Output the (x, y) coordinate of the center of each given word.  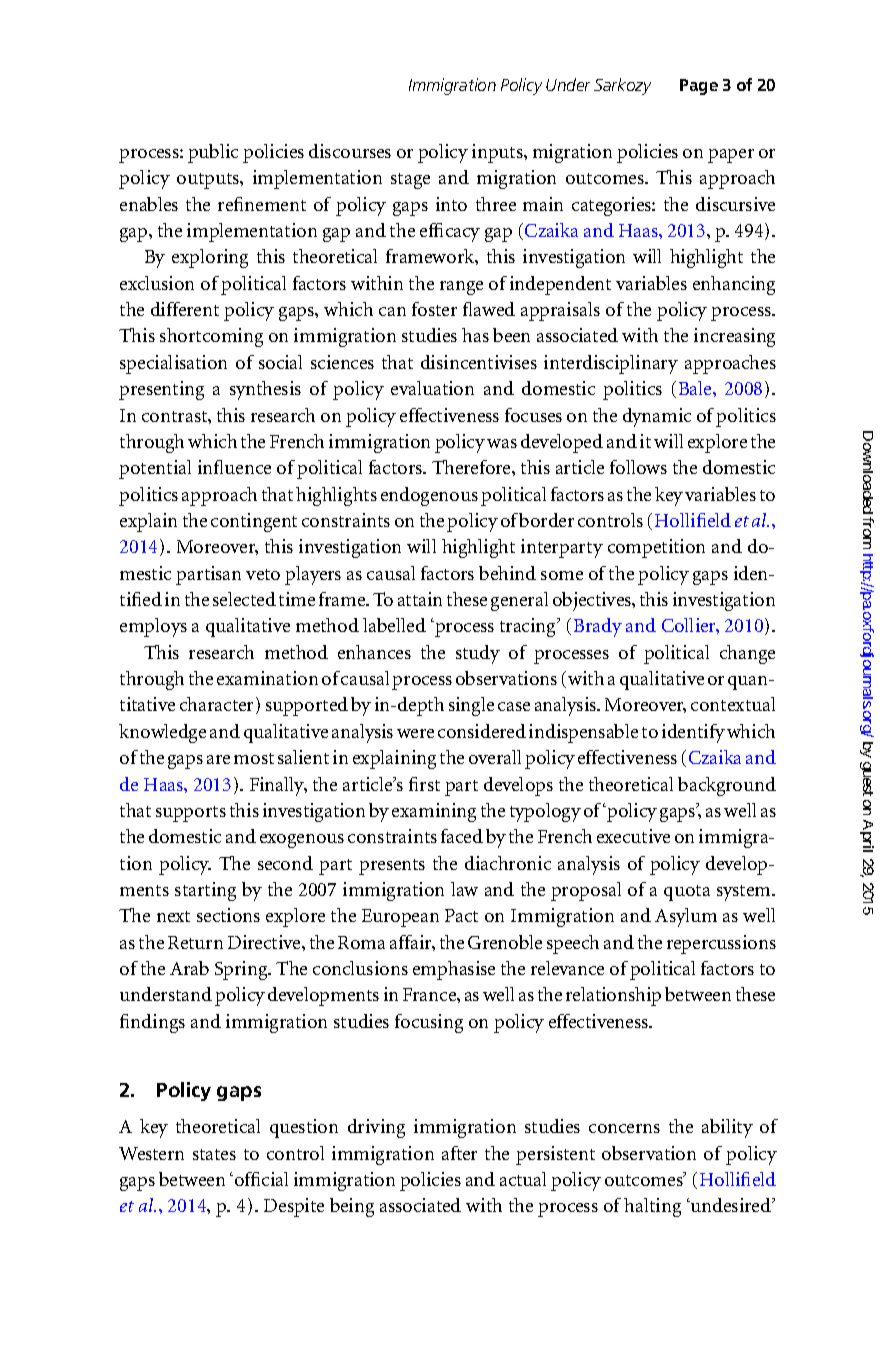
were (415, 733)
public (213, 153)
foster (434, 309)
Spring (242, 970)
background (727, 786)
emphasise (454, 970)
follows (638, 467)
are (218, 759)
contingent (254, 522)
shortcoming (211, 337)
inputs (498, 153)
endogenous (429, 496)
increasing (734, 337)
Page (699, 87)
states (214, 1154)
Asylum (686, 917)
